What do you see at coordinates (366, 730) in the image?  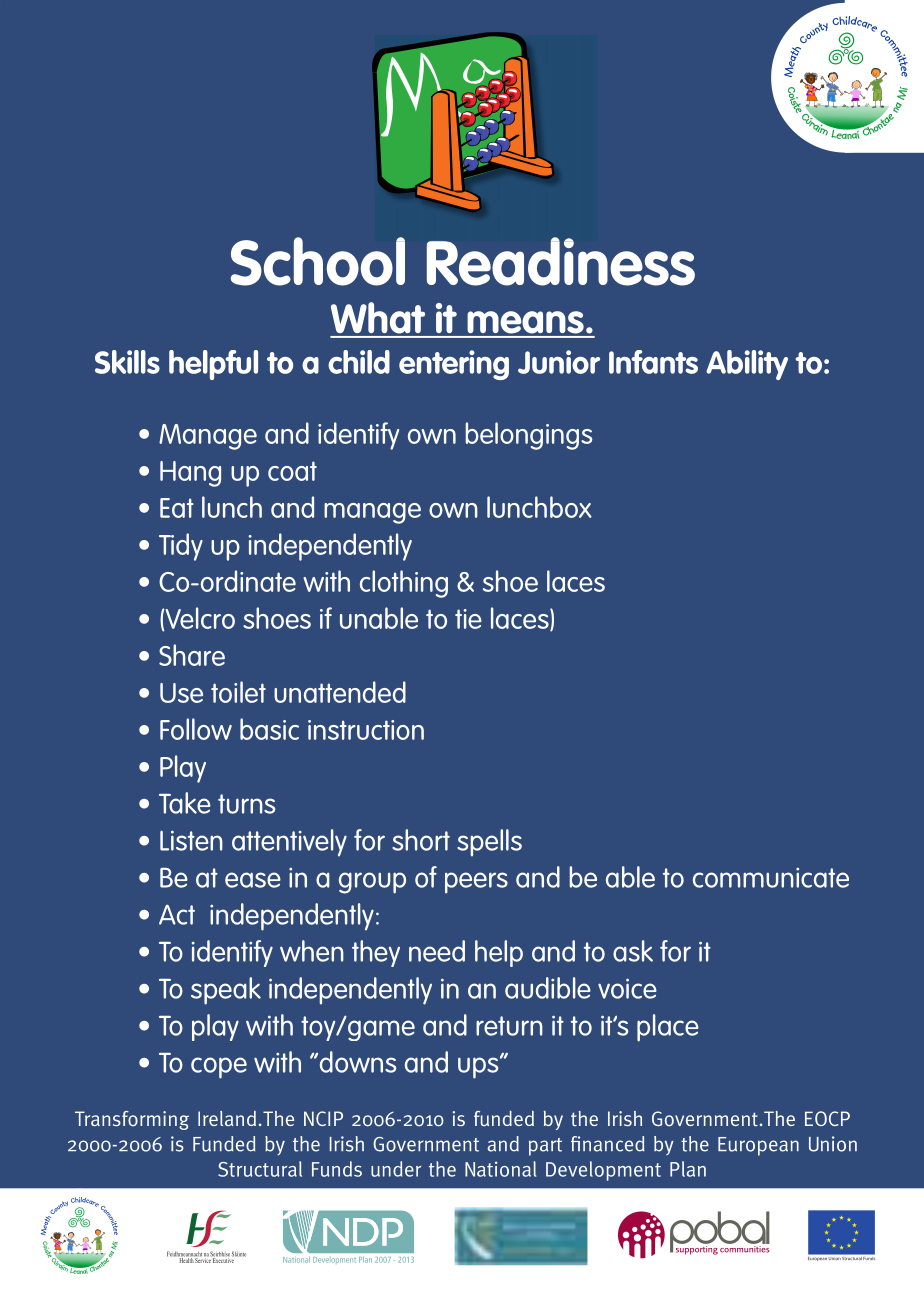 I see `instruction` at bounding box center [366, 730].
